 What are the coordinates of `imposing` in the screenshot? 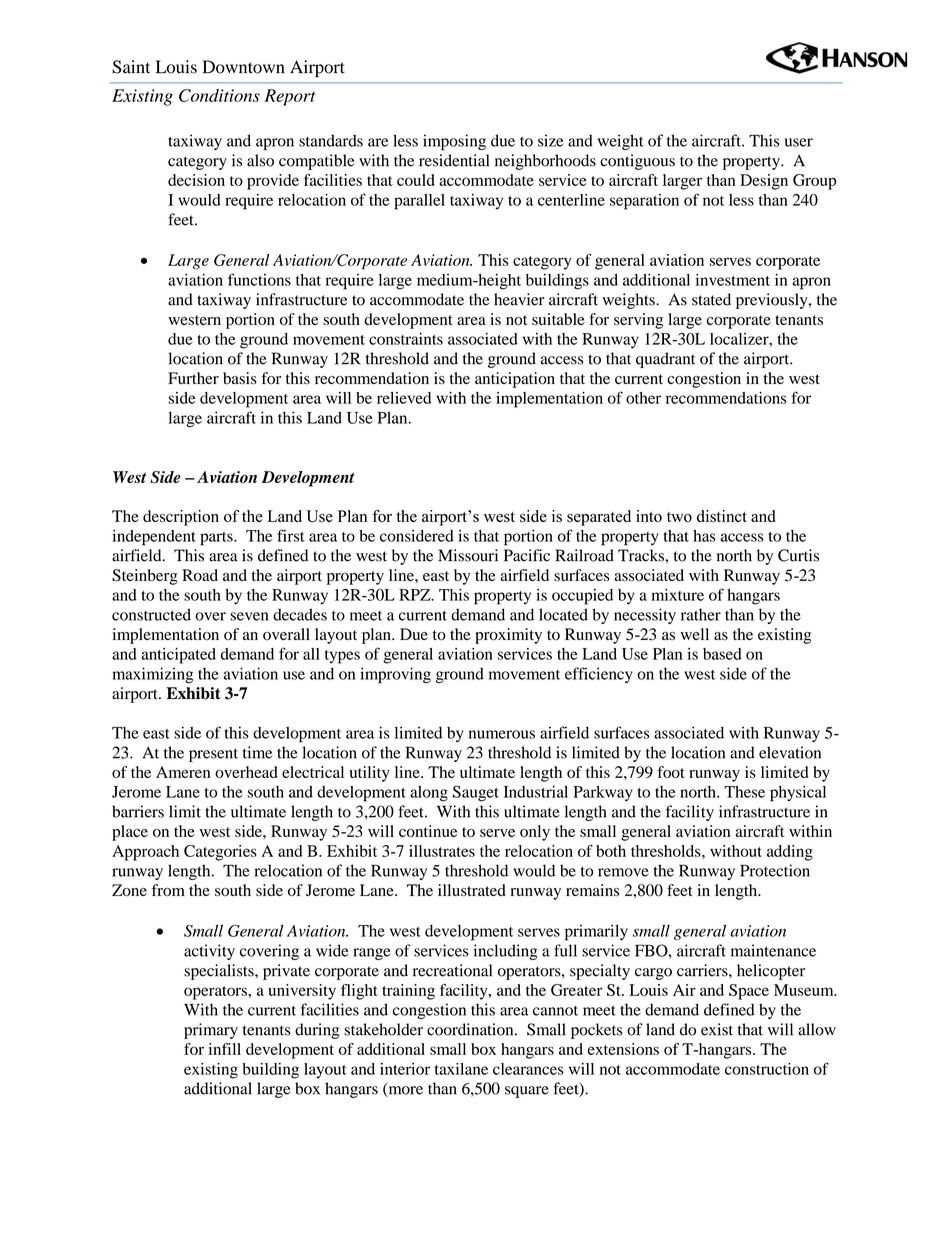 It's located at (454, 142).
